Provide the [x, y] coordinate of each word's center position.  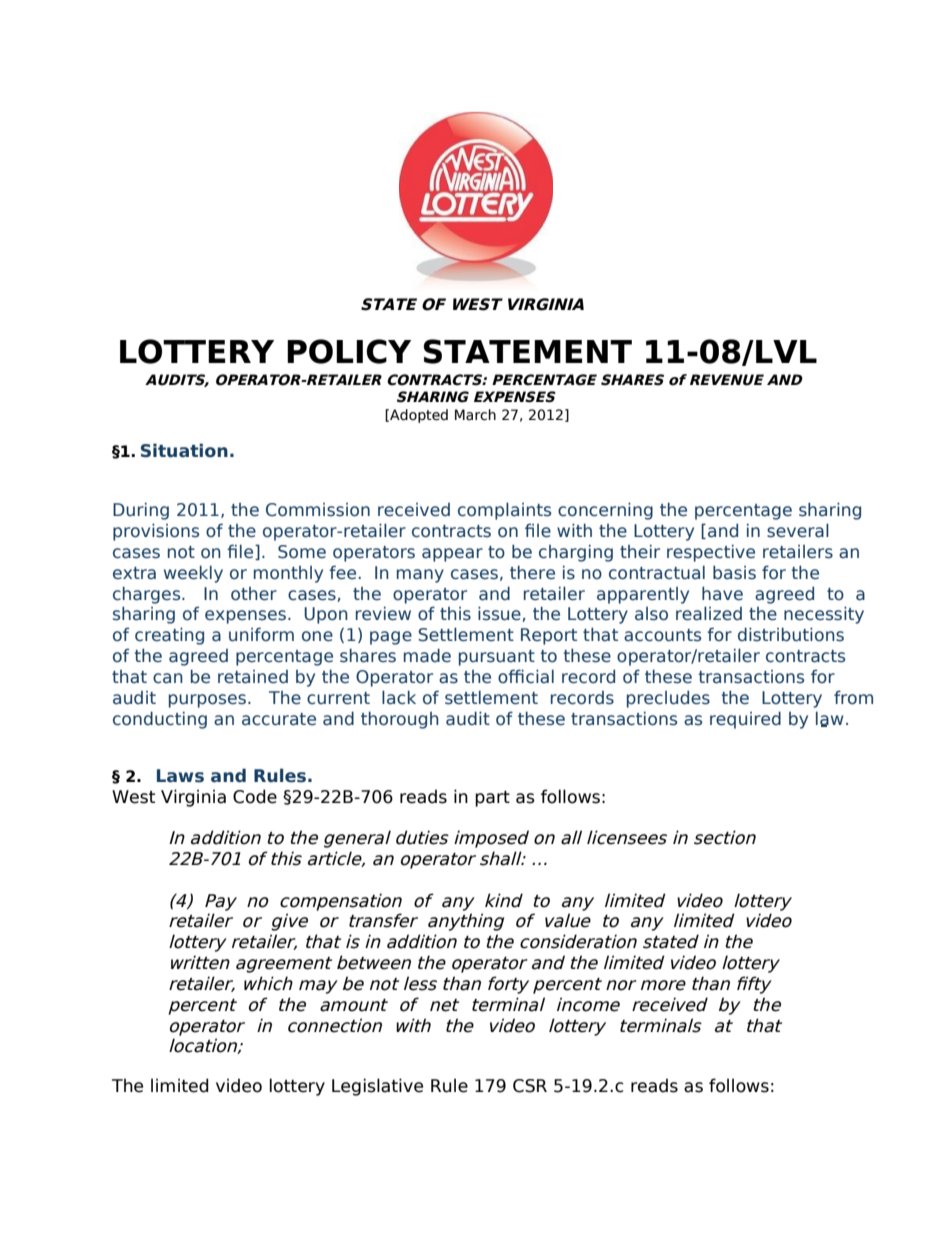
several [798, 530]
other [254, 594]
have [722, 593]
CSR [530, 1086]
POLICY [349, 351]
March [475, 415]
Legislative [377, 1087]
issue [500, 614]
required [745, 720]
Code [255, 796]
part [492, 799]
